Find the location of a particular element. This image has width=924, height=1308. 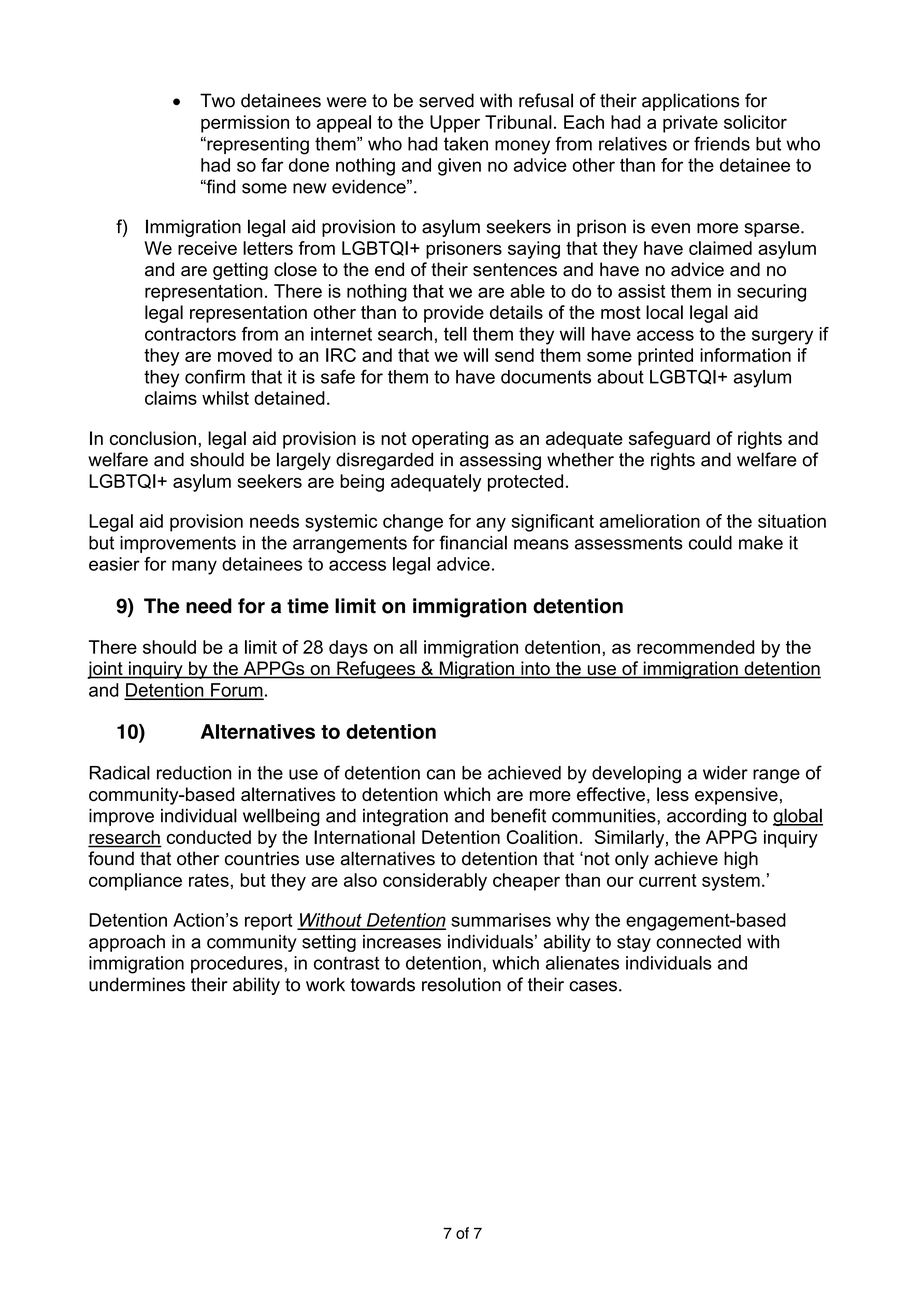

integration is located at coordinates (405, 817).
